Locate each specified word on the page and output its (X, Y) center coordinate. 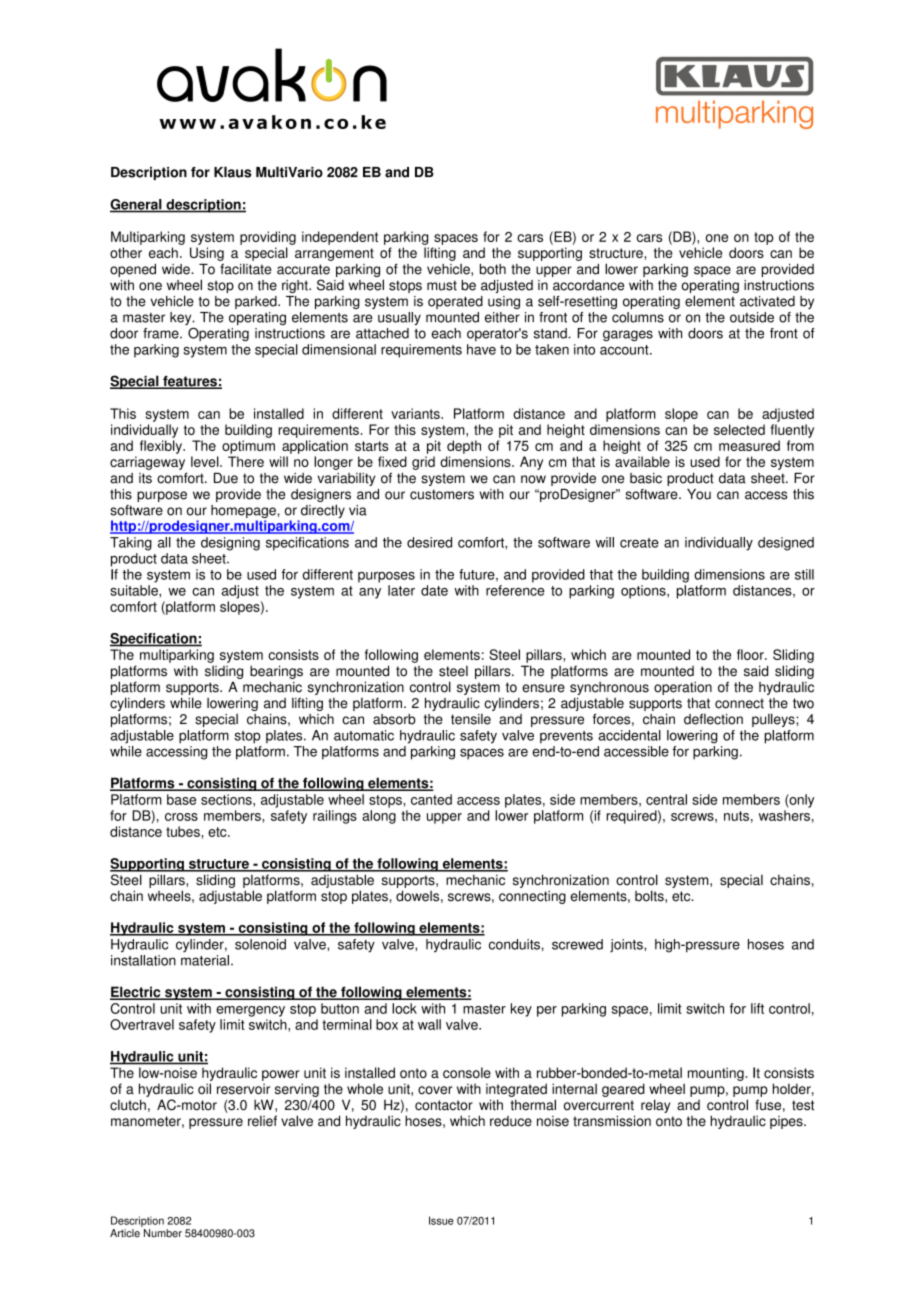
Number (163, 1233)
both (493, 269)
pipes (787, 1122)
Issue (441, 1220)
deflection (713, 719)
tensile (471, 719)
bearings (276, 672)
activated (767, 301)
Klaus (232, 172)
